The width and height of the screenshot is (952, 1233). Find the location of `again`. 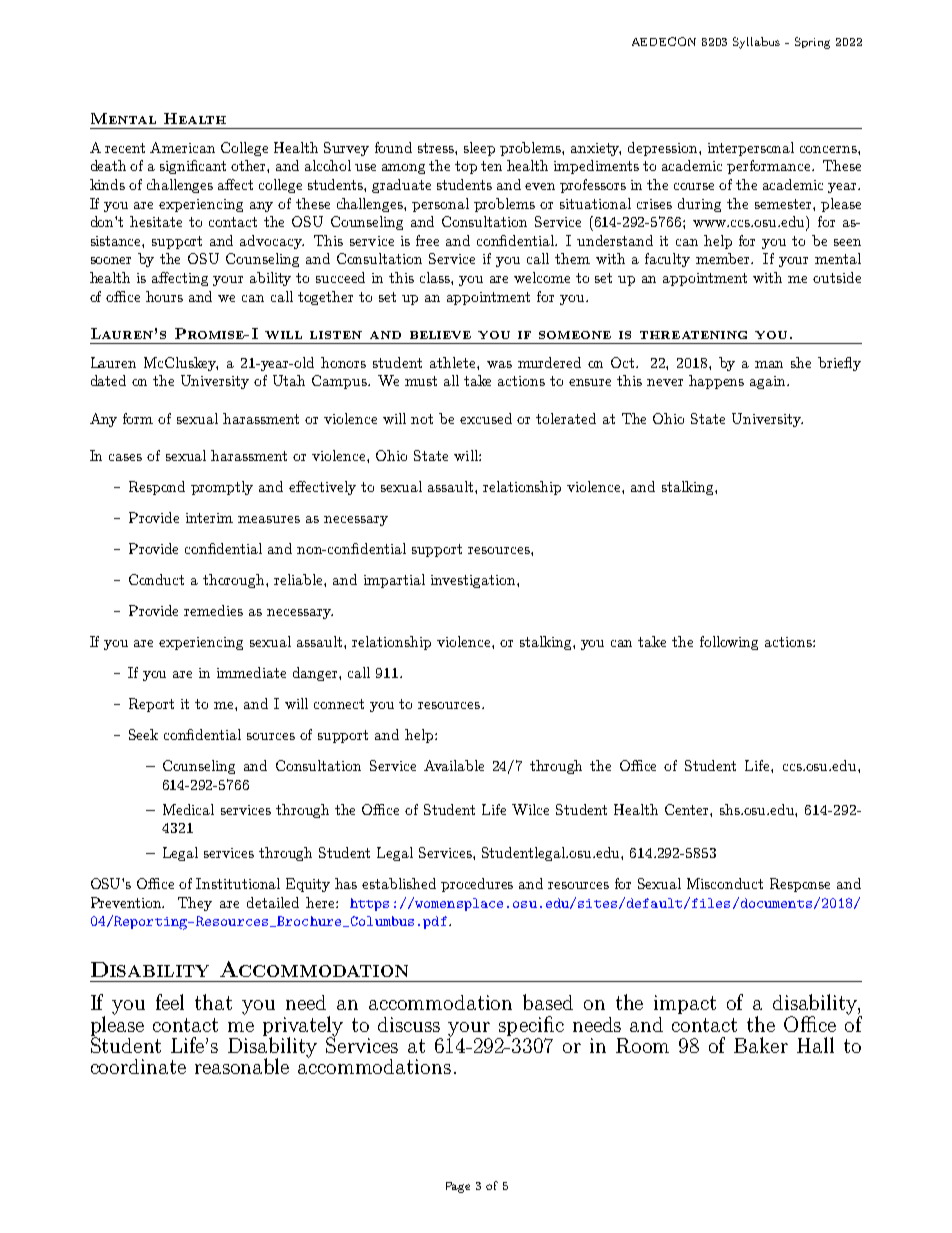

again is located at coordinates (769, 382).
